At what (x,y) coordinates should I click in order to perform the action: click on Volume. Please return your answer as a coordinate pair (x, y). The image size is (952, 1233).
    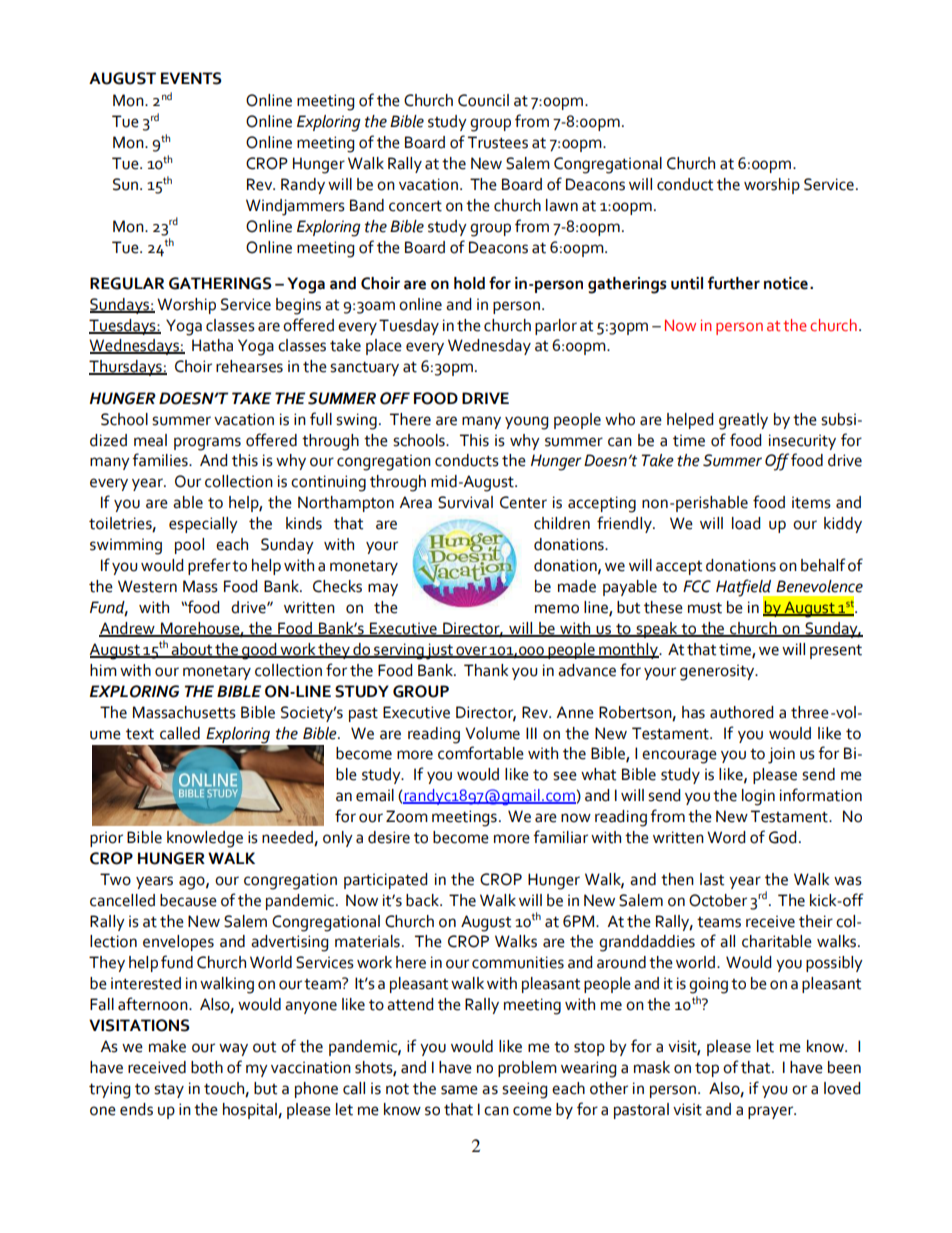
    Looking at the image, I should click on (492, 733).
